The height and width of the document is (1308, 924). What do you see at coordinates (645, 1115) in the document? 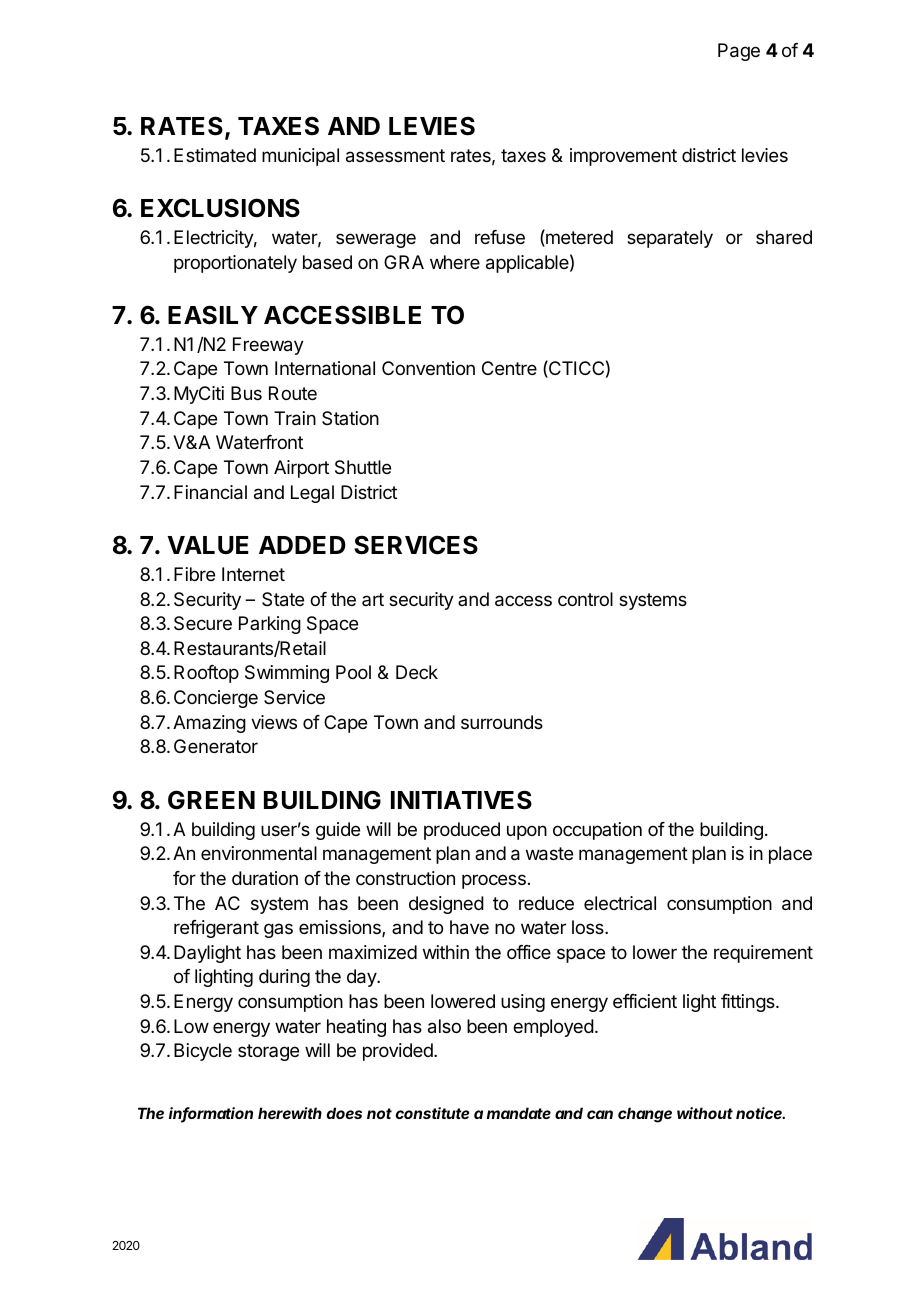
I see `change` at bounding box center [645, 1115].
